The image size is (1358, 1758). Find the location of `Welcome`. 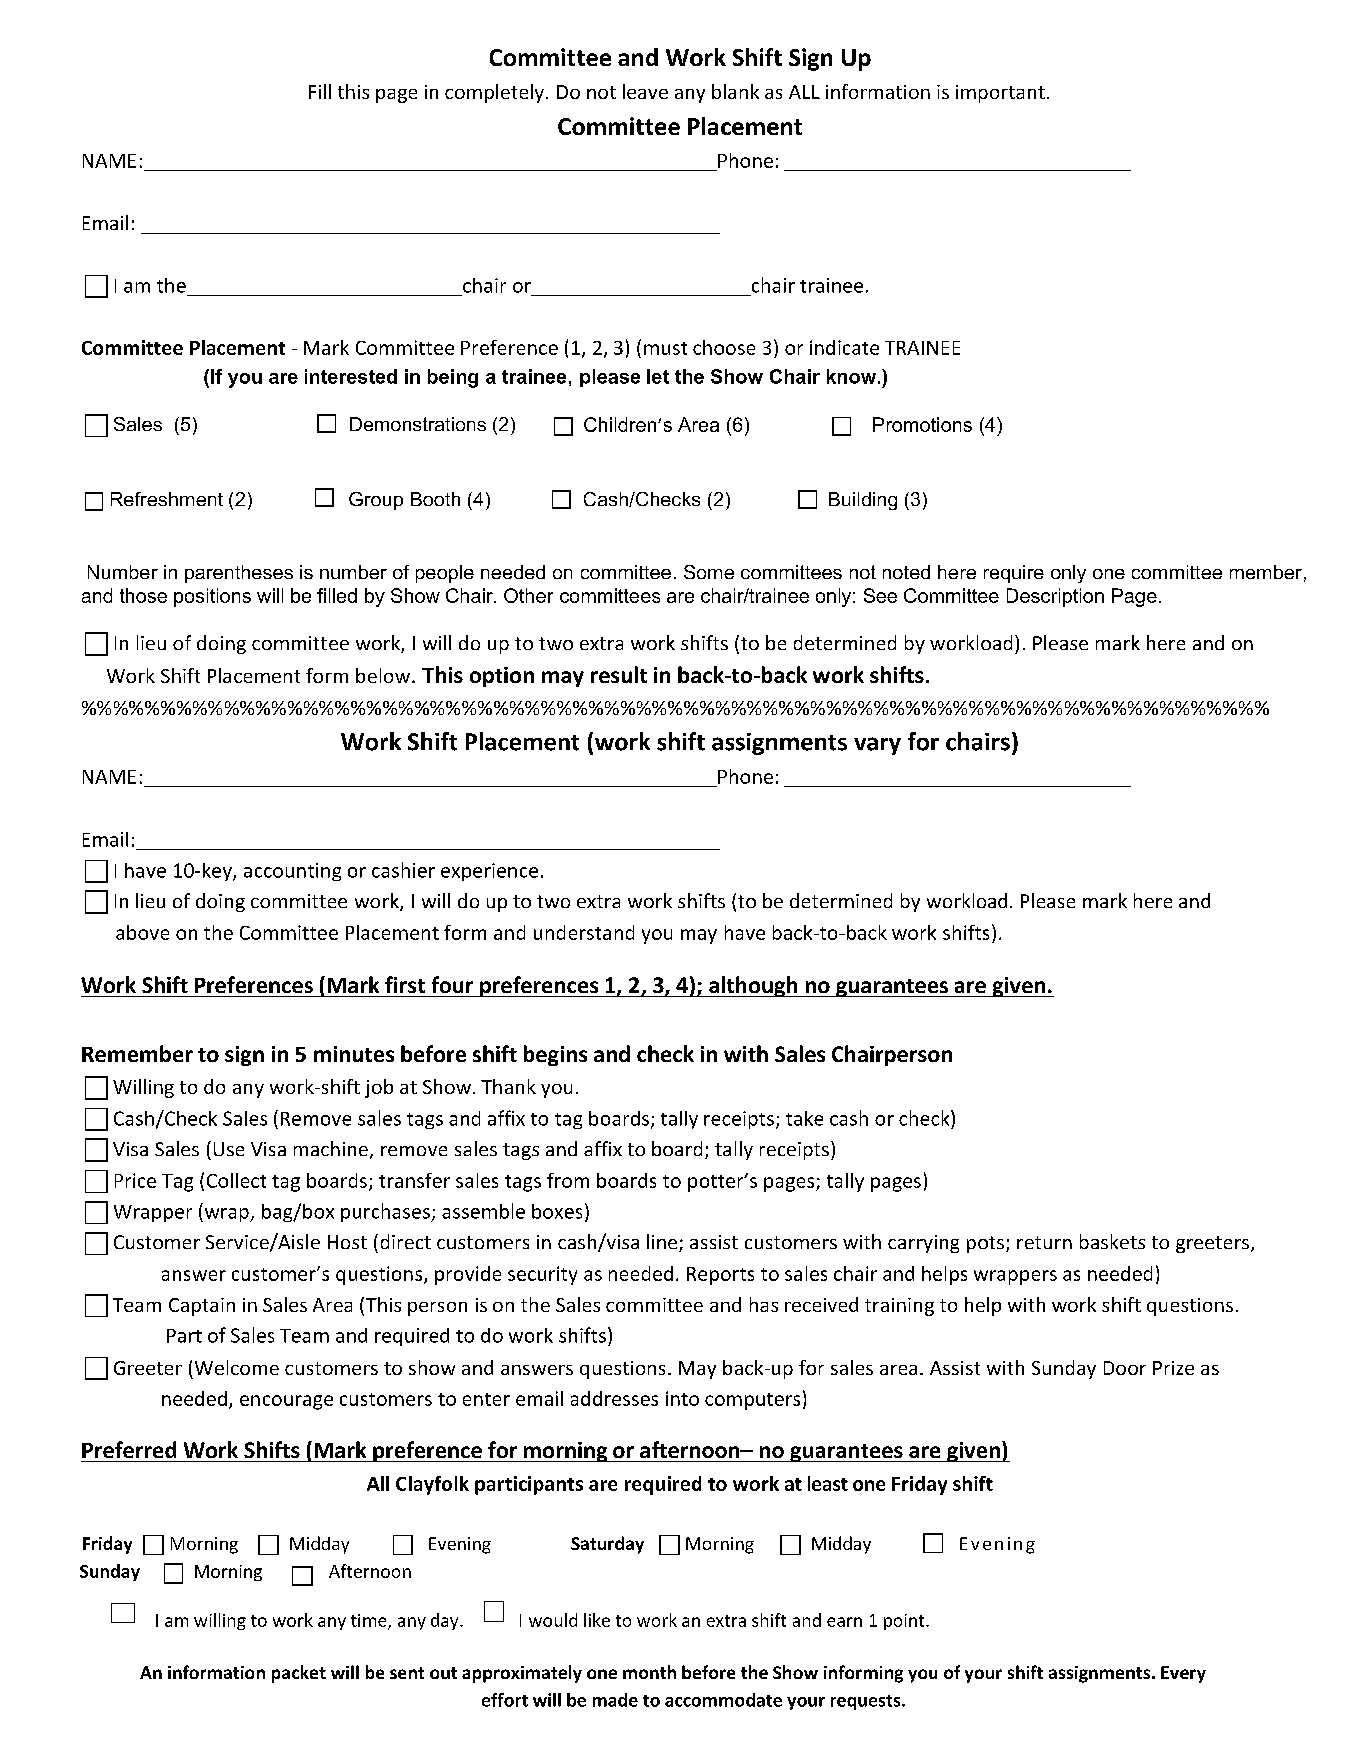

Welcome is located at coordinates (237, 1367).
